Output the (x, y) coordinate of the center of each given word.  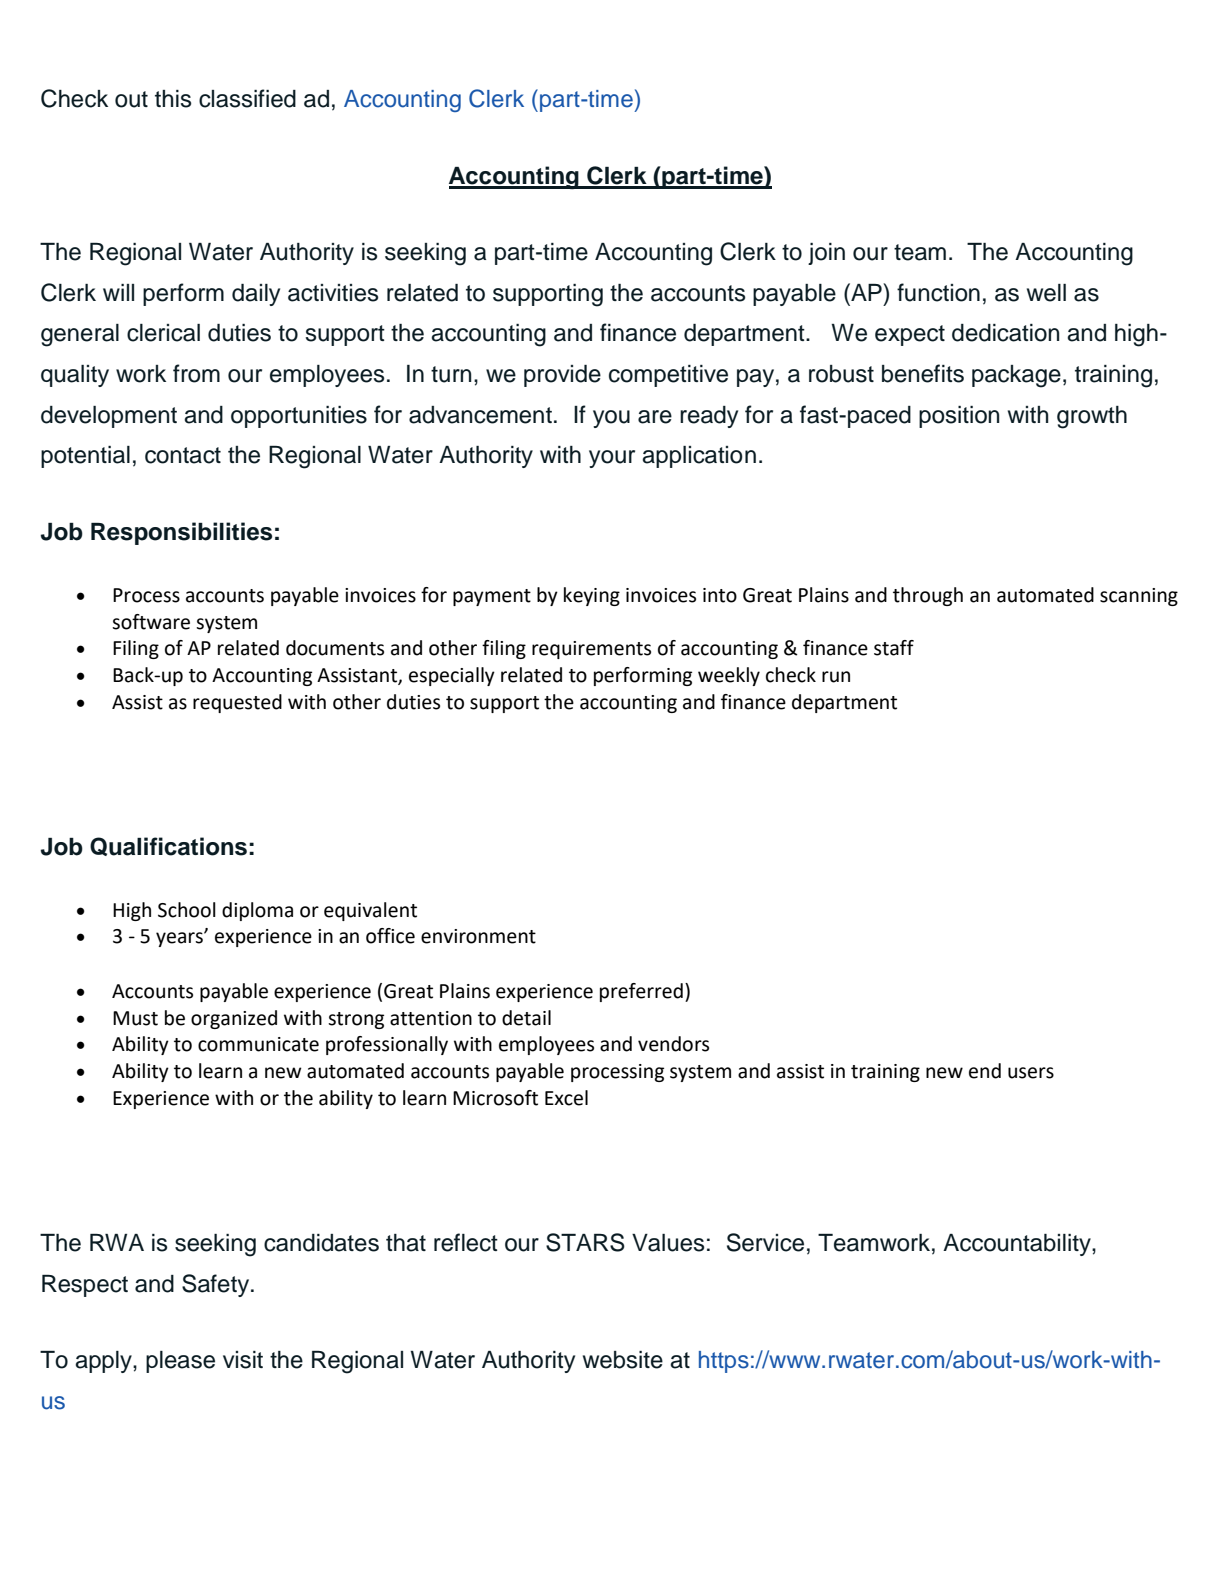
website (623, 1360)
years (180, 939)
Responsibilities (181, 533)
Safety (217, 1285)
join (826, 254)
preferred (641, 992)
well (1046, 293)
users (1031, 1073)
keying (592, 596)
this (173, 99)
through (928, 596)
